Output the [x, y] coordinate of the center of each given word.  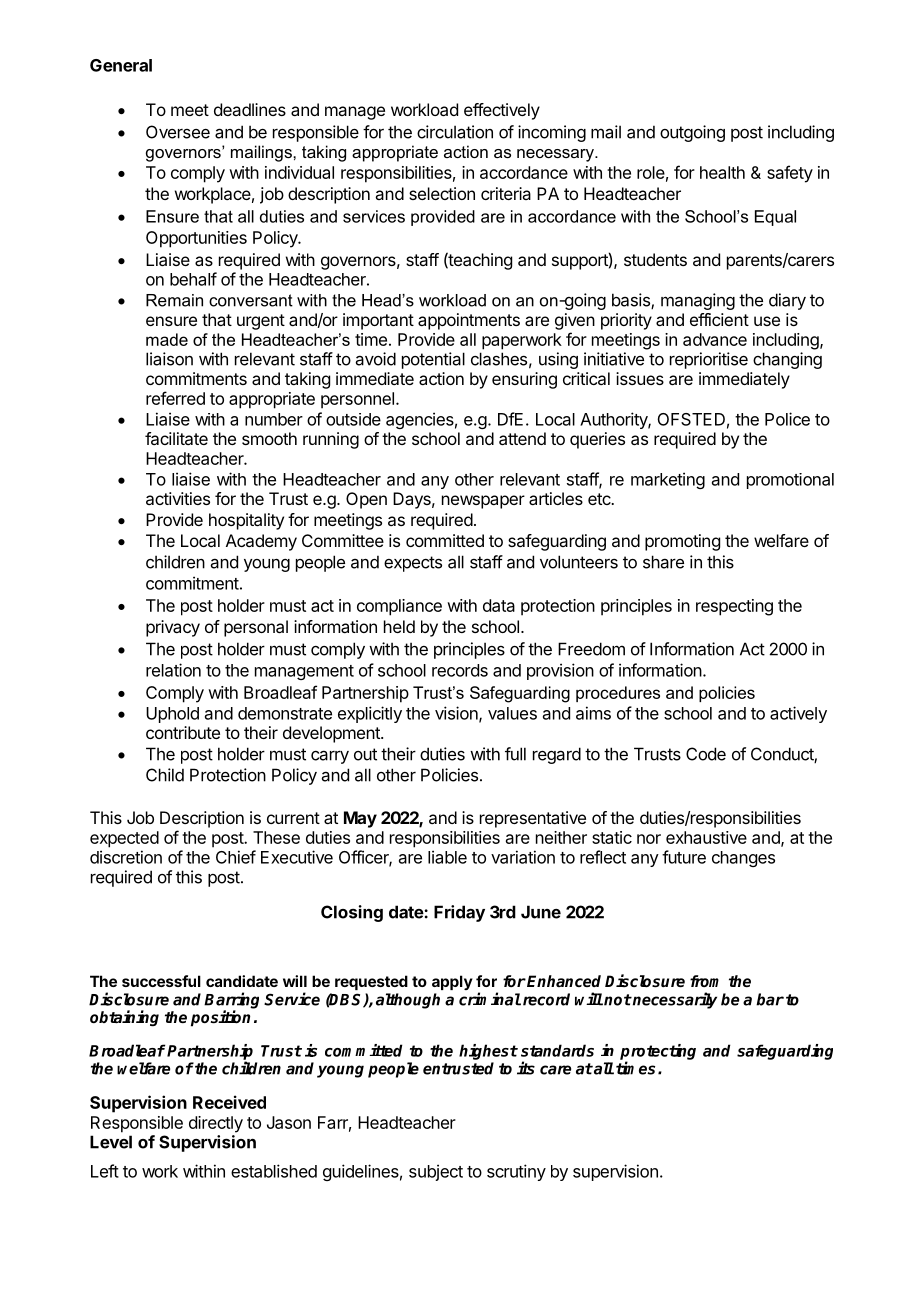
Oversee [178, 132]
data [499, 605]
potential [433, 360]
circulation [455, 132]
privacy [173, 628]
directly [216, 1124]
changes [743, 859]
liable [447, 857]
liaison [169, 359]
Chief [236, 857]
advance [715, 339]
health [722, 172]
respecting [734, 607]
